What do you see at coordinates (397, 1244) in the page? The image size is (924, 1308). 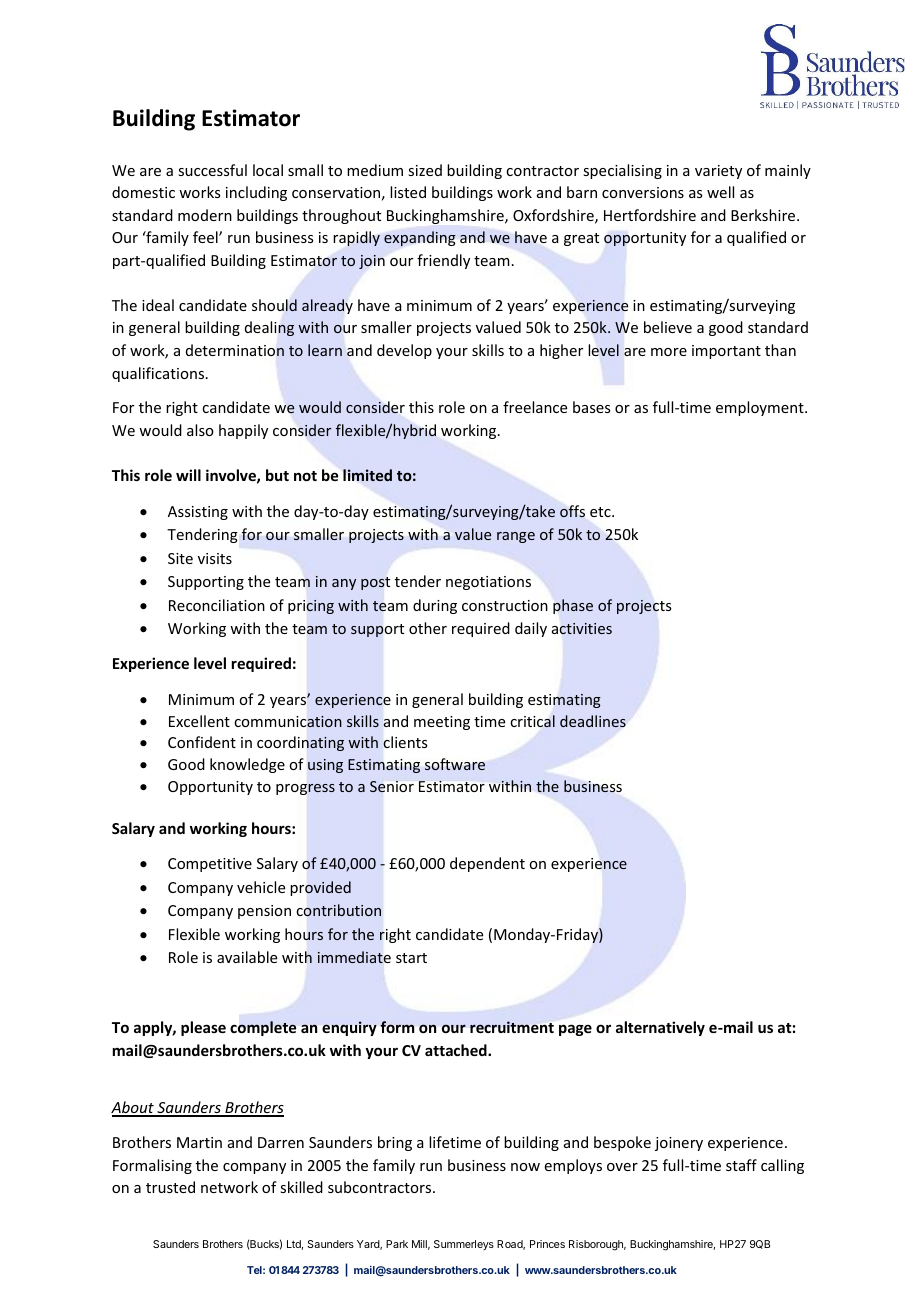 I see `Park` at bounding box center [397, 1244].
